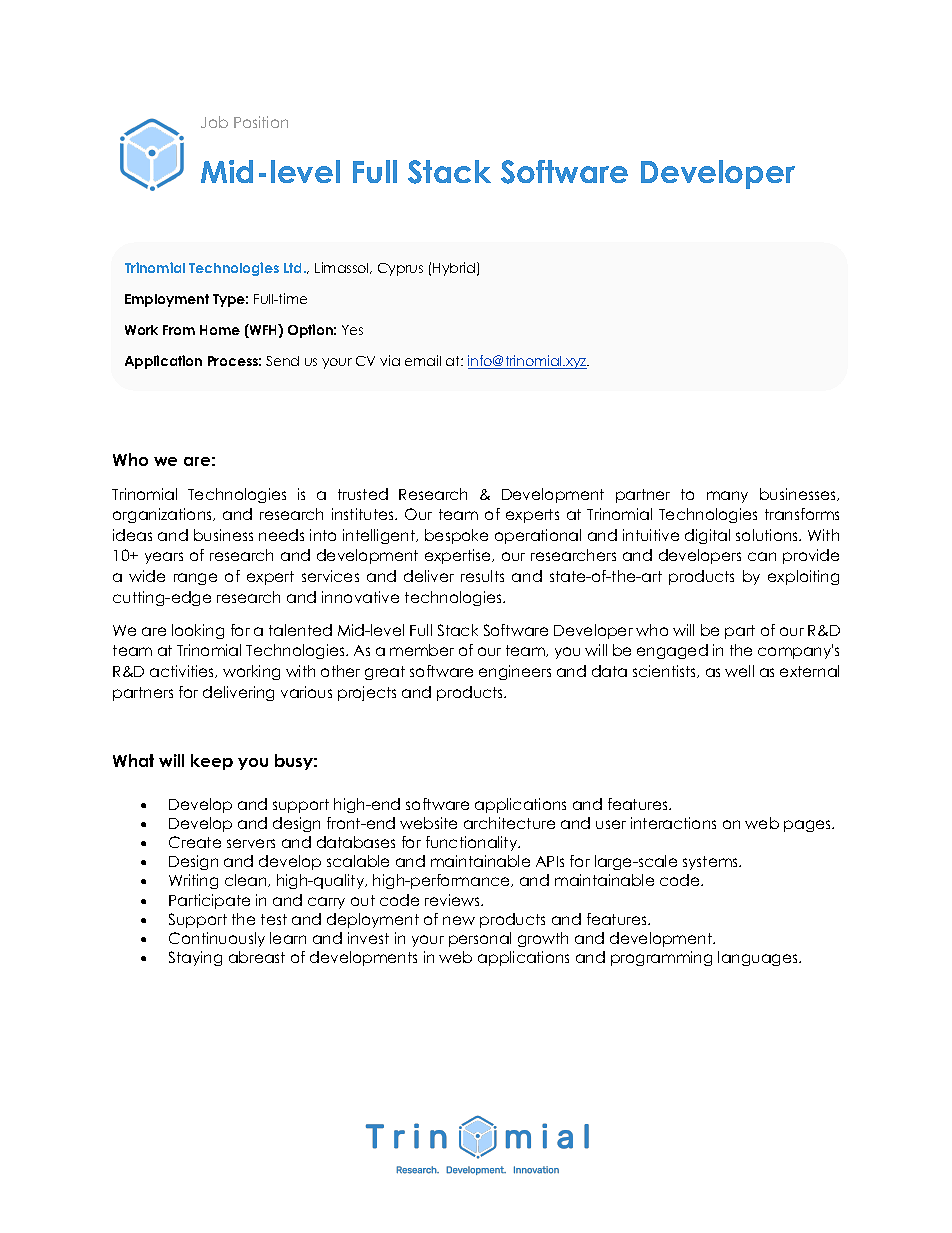  I want to click on email, so click(423, 360).
